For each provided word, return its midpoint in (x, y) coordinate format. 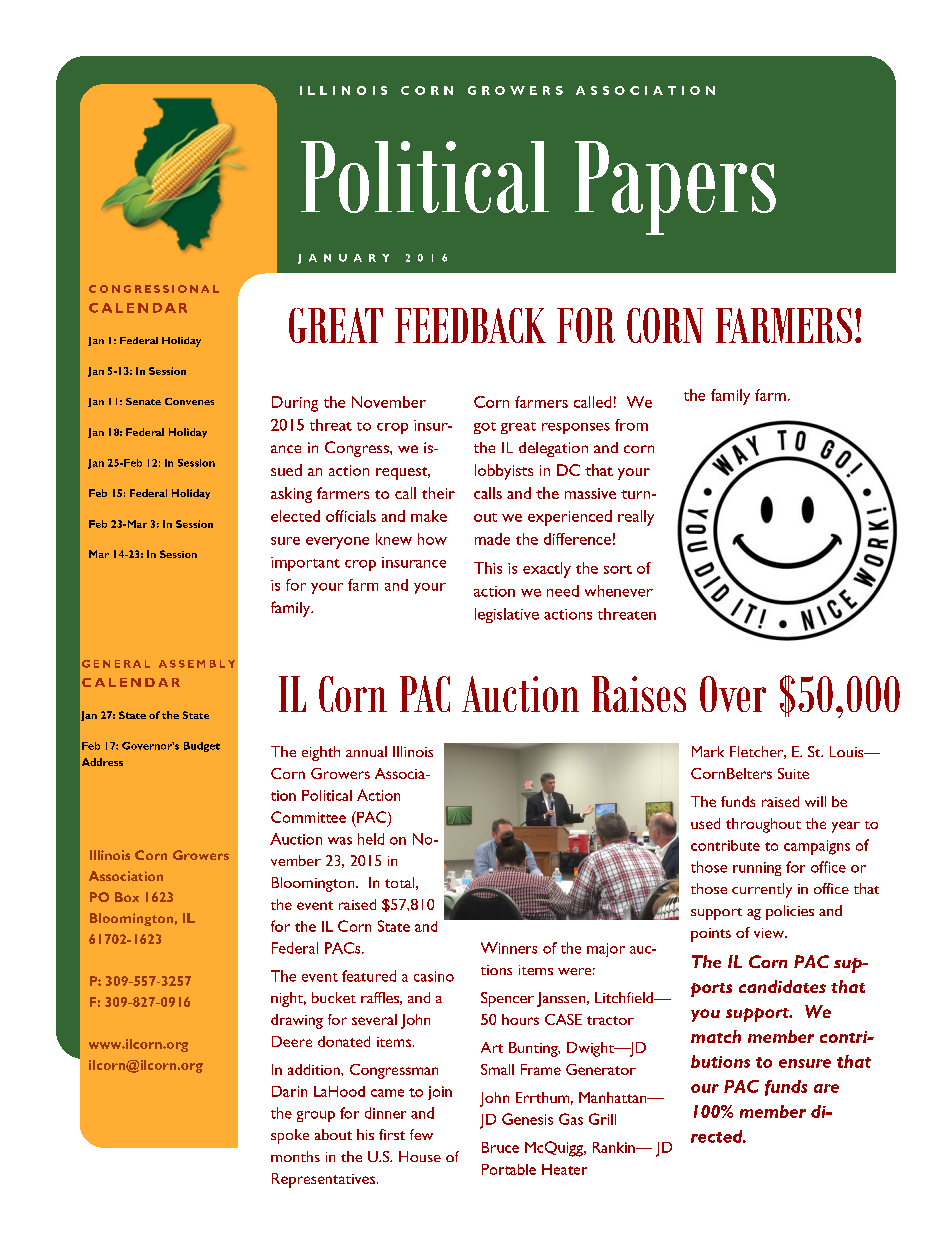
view (770, 933)
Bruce (500, 1147)
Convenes (189, 401)
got (485, 428)
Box (127, 897)
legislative (507, 615)
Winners (509, 948)
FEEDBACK (470, 325)
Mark (708, 751)
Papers (675, 188)
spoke (290, 1136)
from (631, 425)
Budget (202, 747)
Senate (143, 401)
